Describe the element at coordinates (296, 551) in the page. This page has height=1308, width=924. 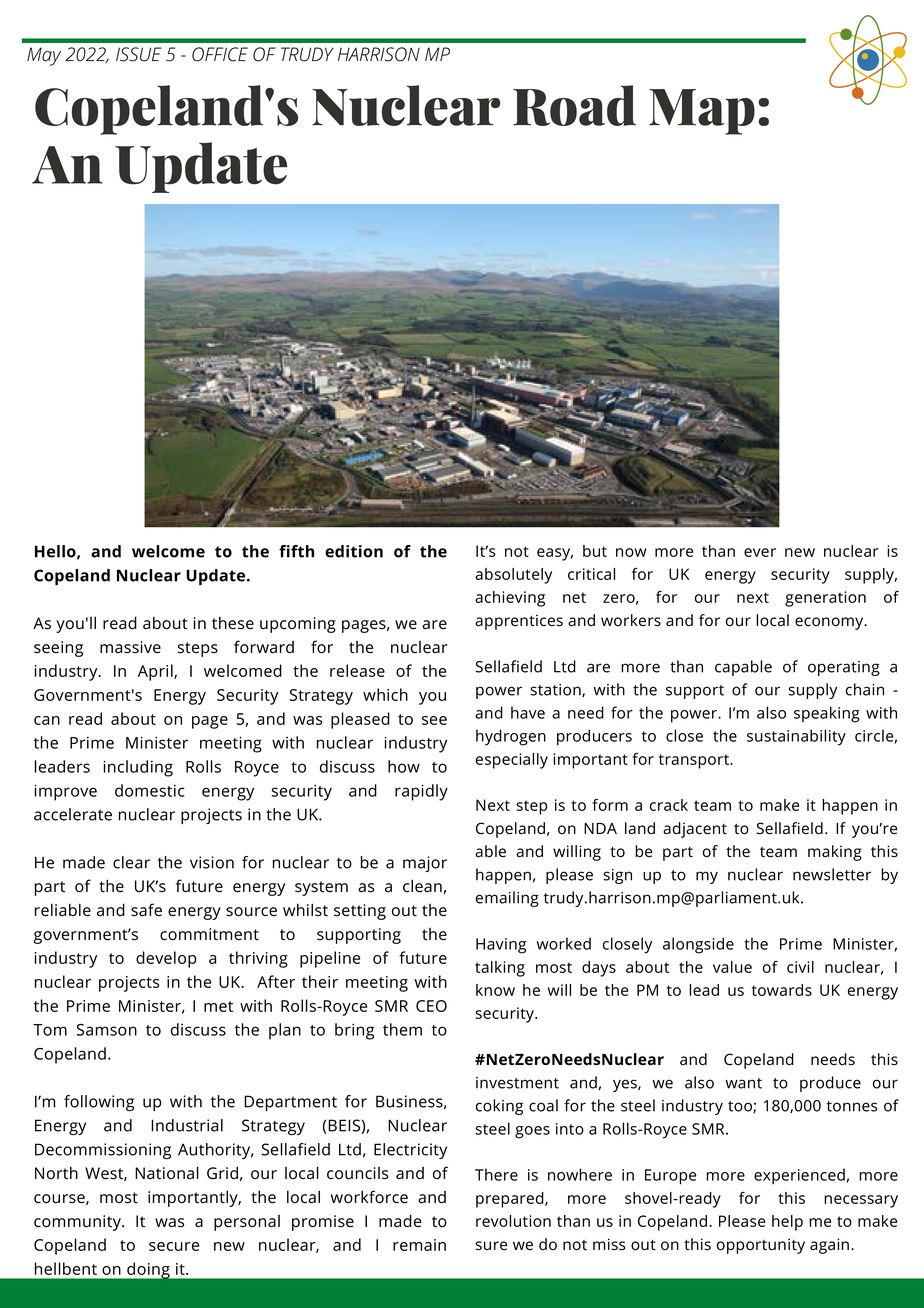
I see `fifth` at that location.
